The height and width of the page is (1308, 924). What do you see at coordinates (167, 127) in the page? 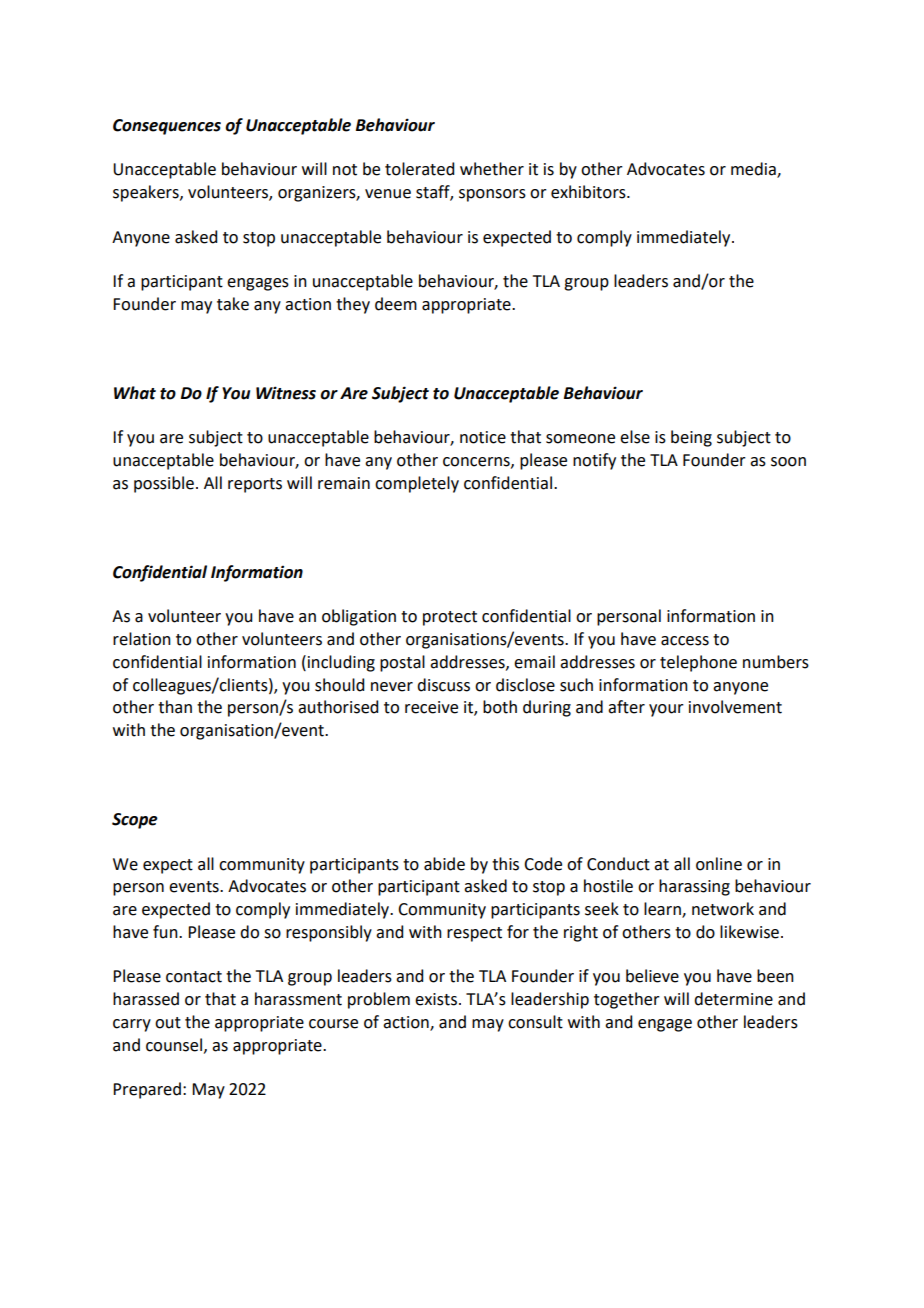
I see `Consequences` at bounding box center [167, 127].
